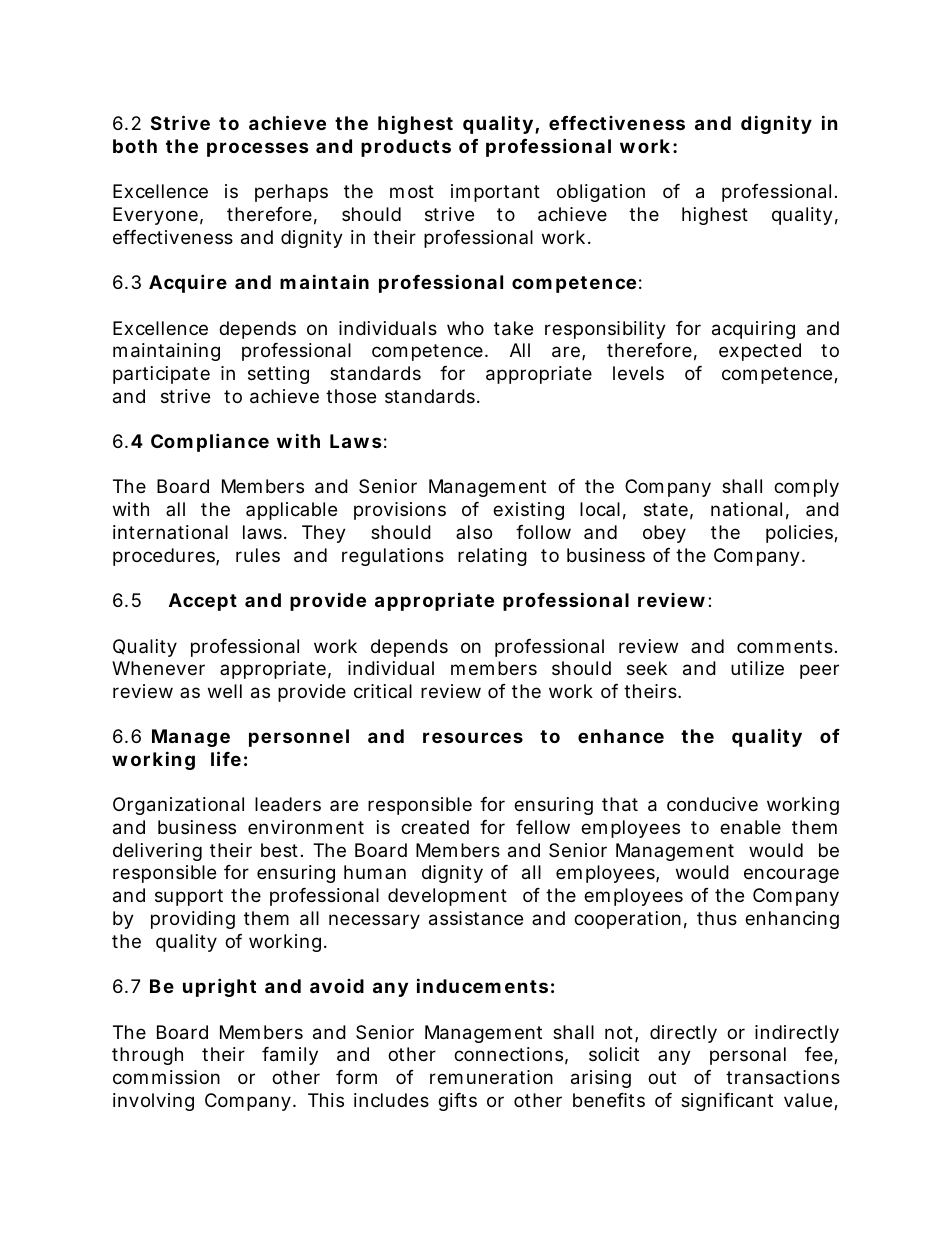  What do you see at coordinates (491, 1077) in the page?
I see `remuneration` at bounding box center [491, 1077].
